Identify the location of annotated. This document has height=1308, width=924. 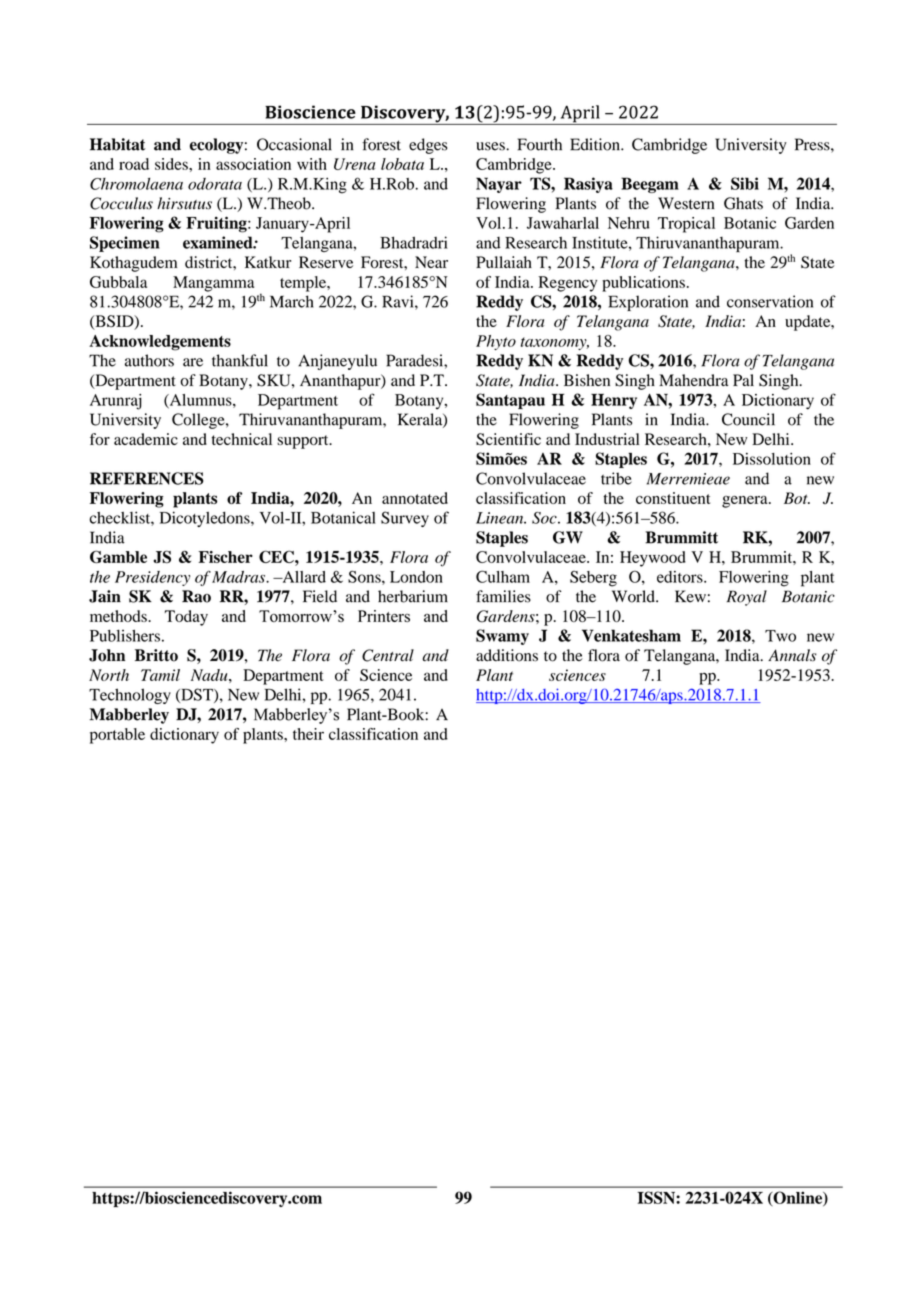
(415, 498).
